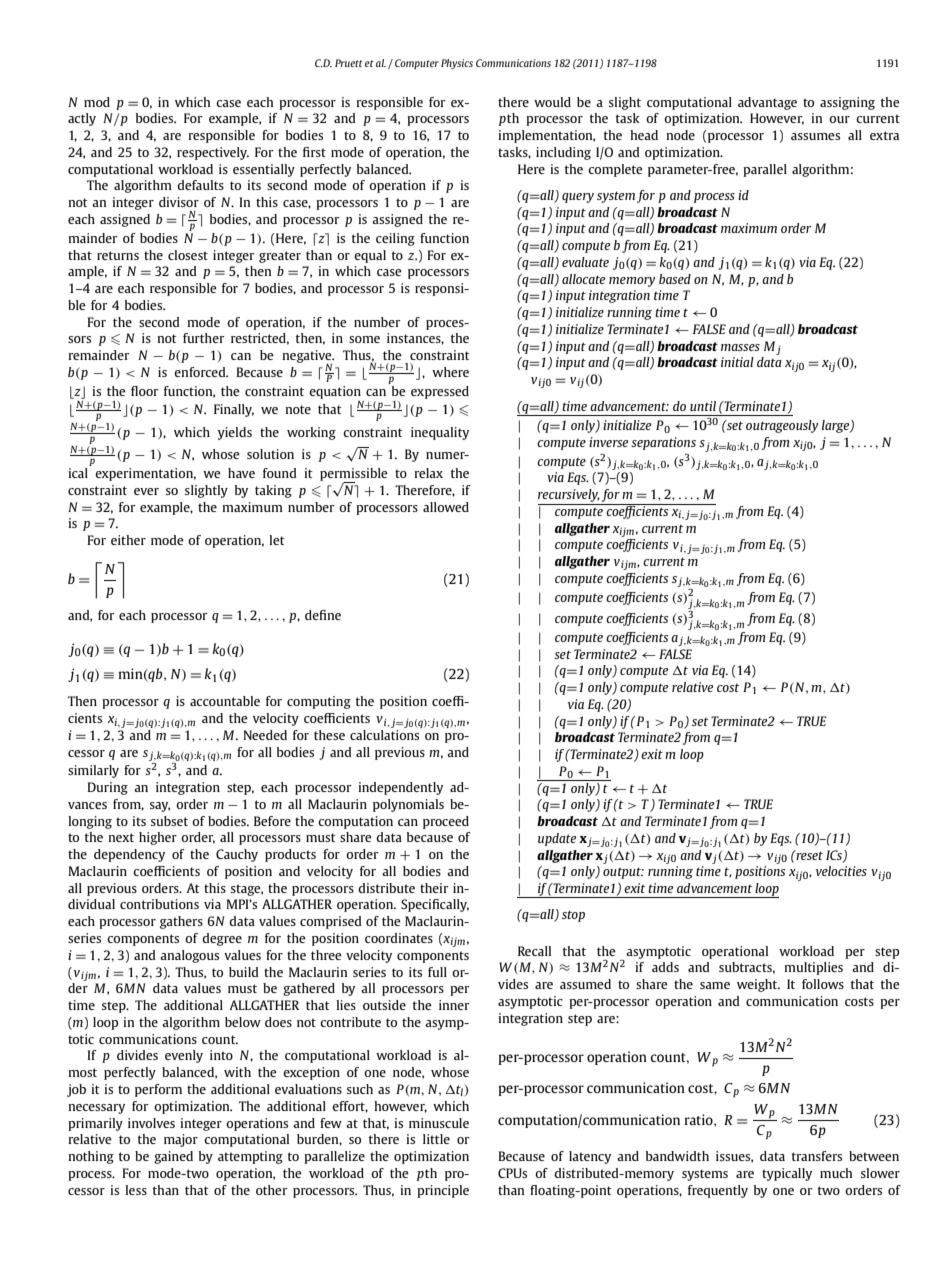  What do you see at coordinates (740, 347) in the screenshot?
I see `masses` at bounding box center [740, 347].
